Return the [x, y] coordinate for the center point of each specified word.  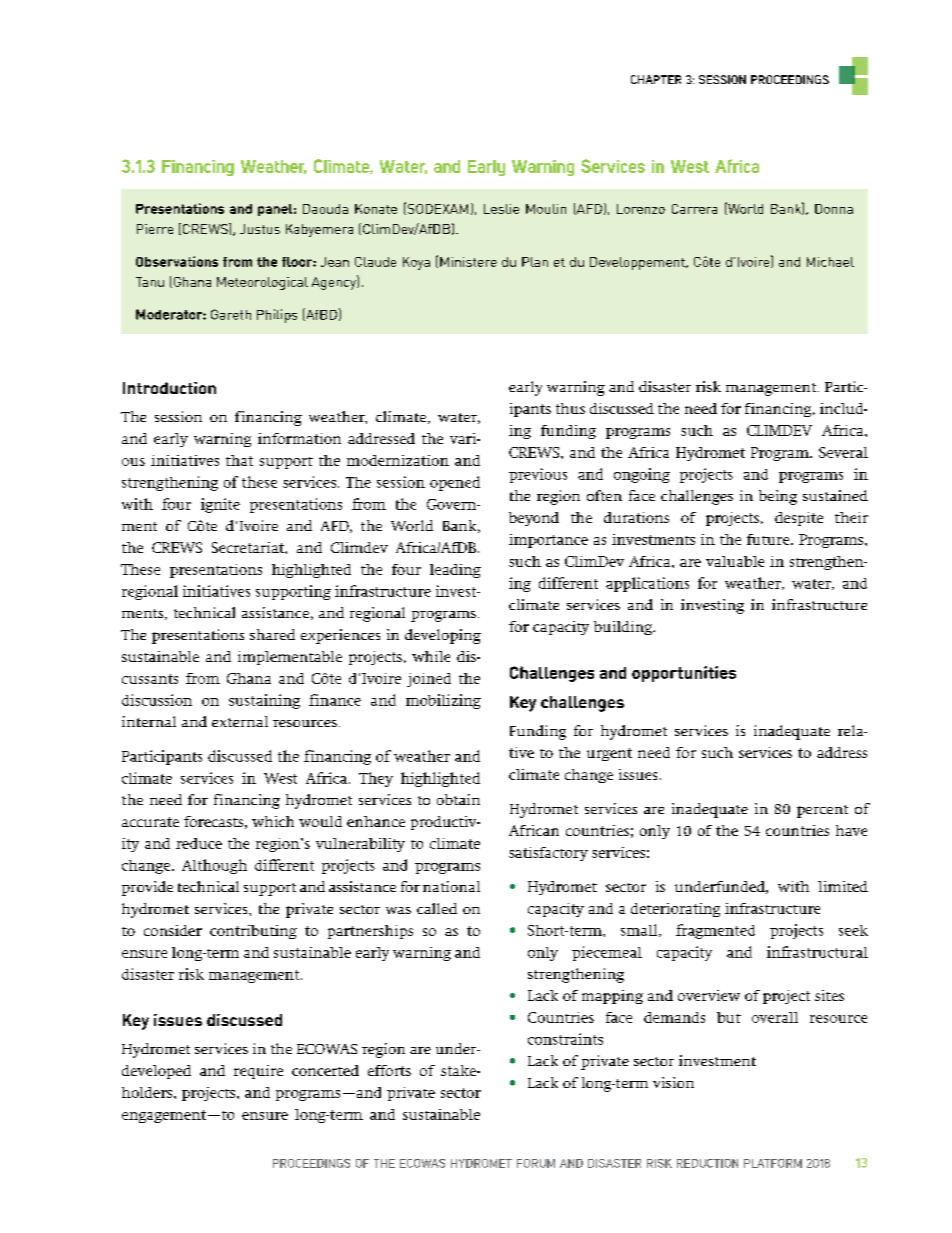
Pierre [155, 229]
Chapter [656, 79]
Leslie [501, 209]
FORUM [536, 1163]
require [258, 1072]
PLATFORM [773, 1163]
